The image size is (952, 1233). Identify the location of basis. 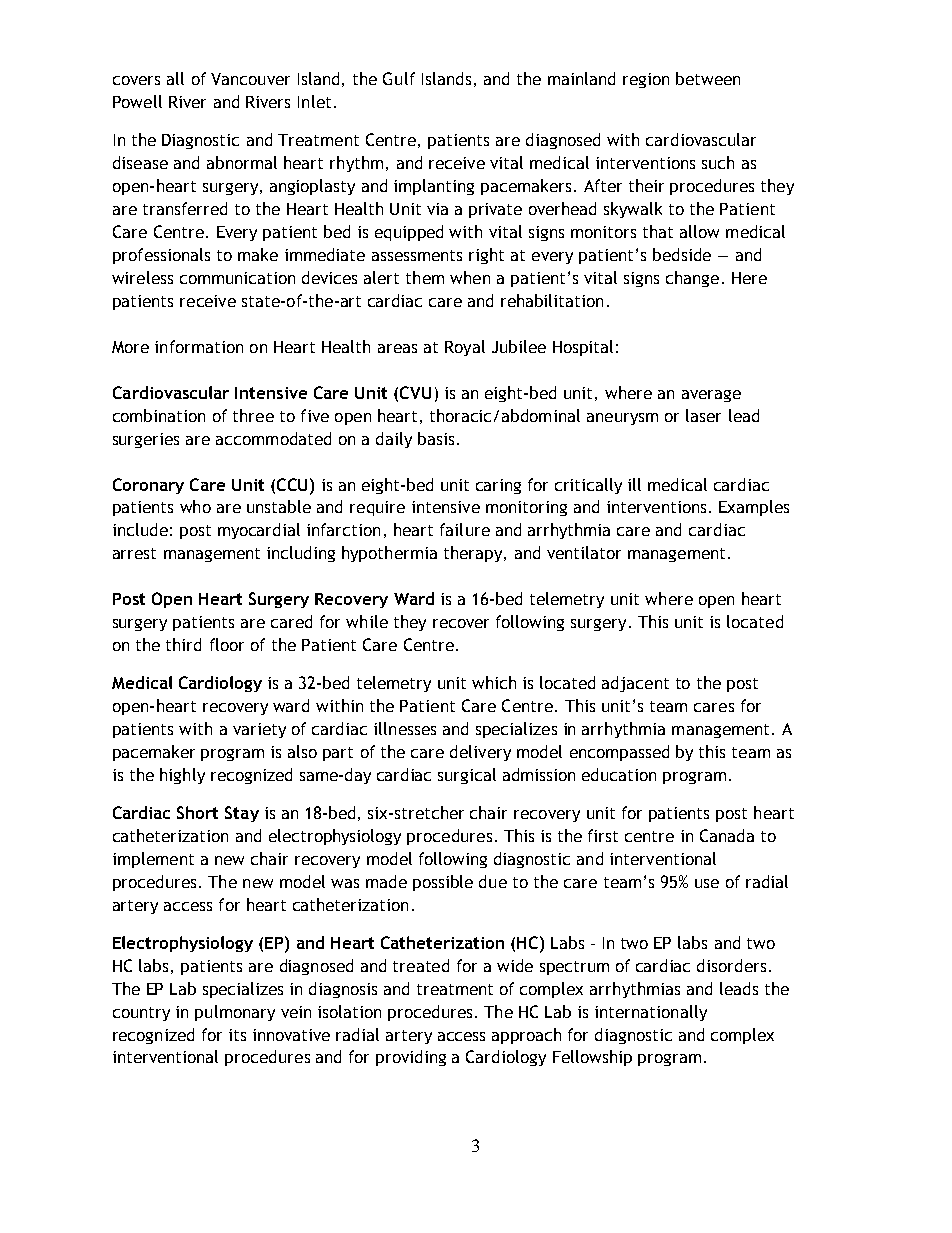
(436, 438).
